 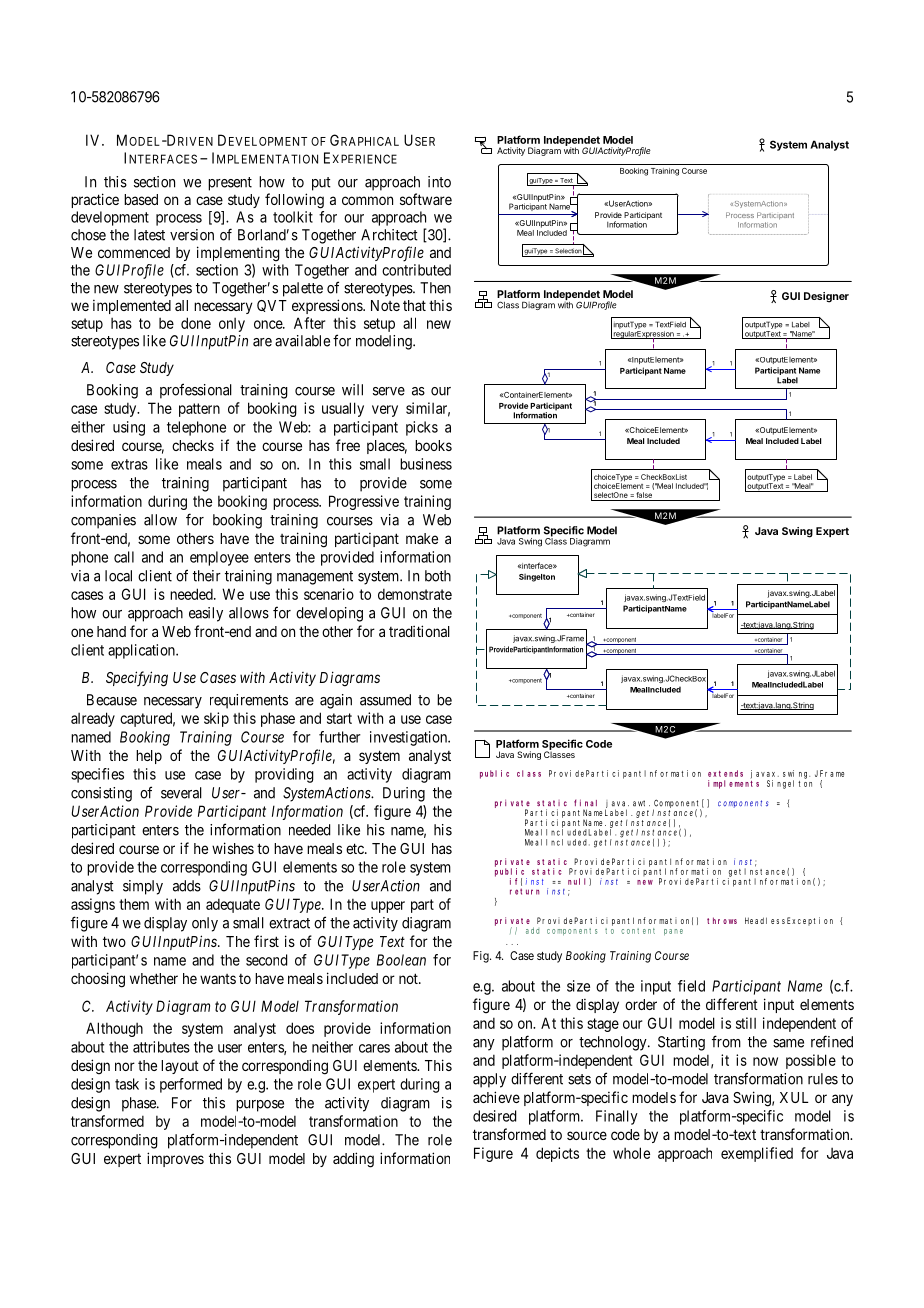 I want to click on version, so click(x=192, y=235).
